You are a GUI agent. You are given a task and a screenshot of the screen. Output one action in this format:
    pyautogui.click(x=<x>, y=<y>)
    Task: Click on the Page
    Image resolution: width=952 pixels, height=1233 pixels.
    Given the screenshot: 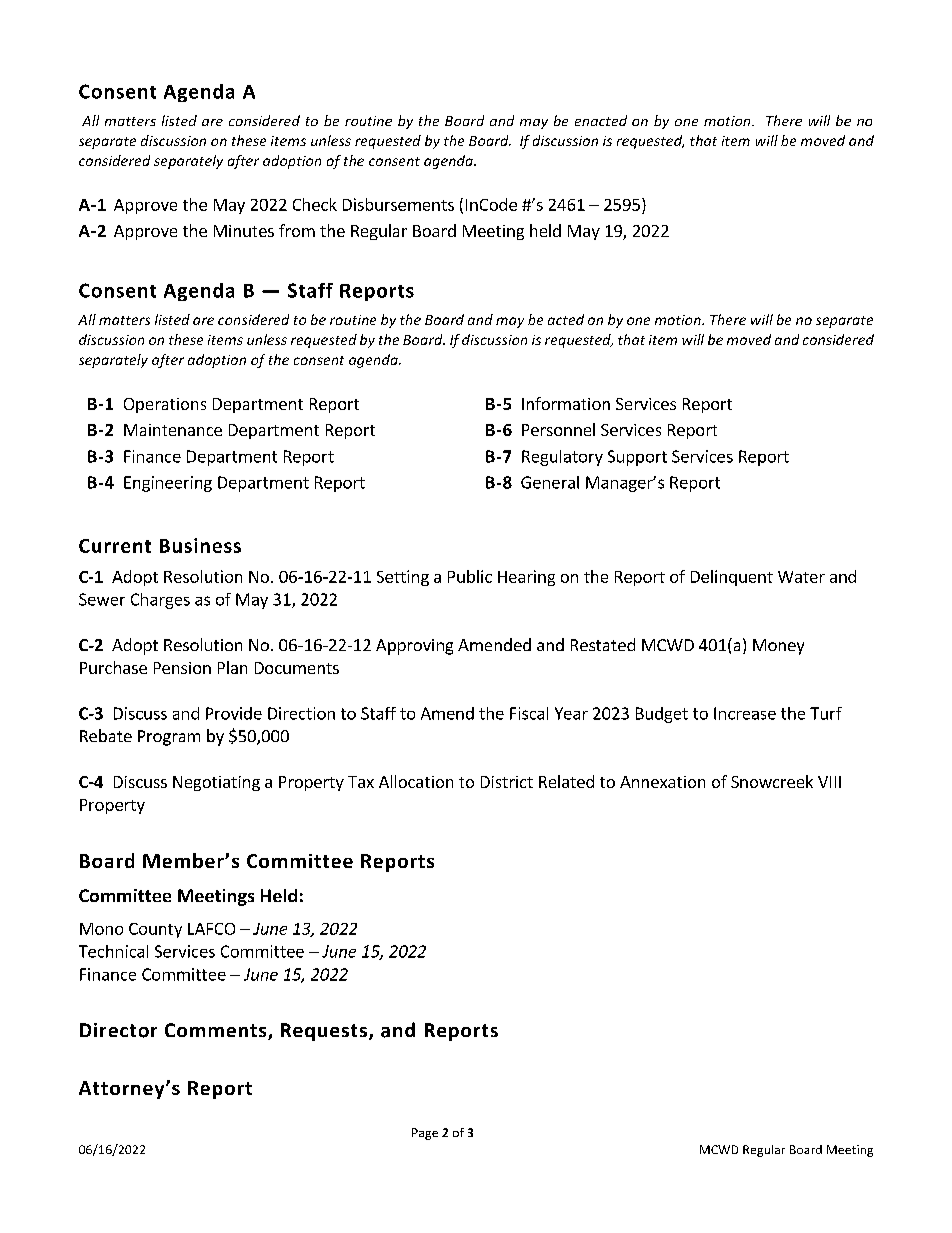 What is the action you would take?
    pyautogui.click(x=425, y=1134)
